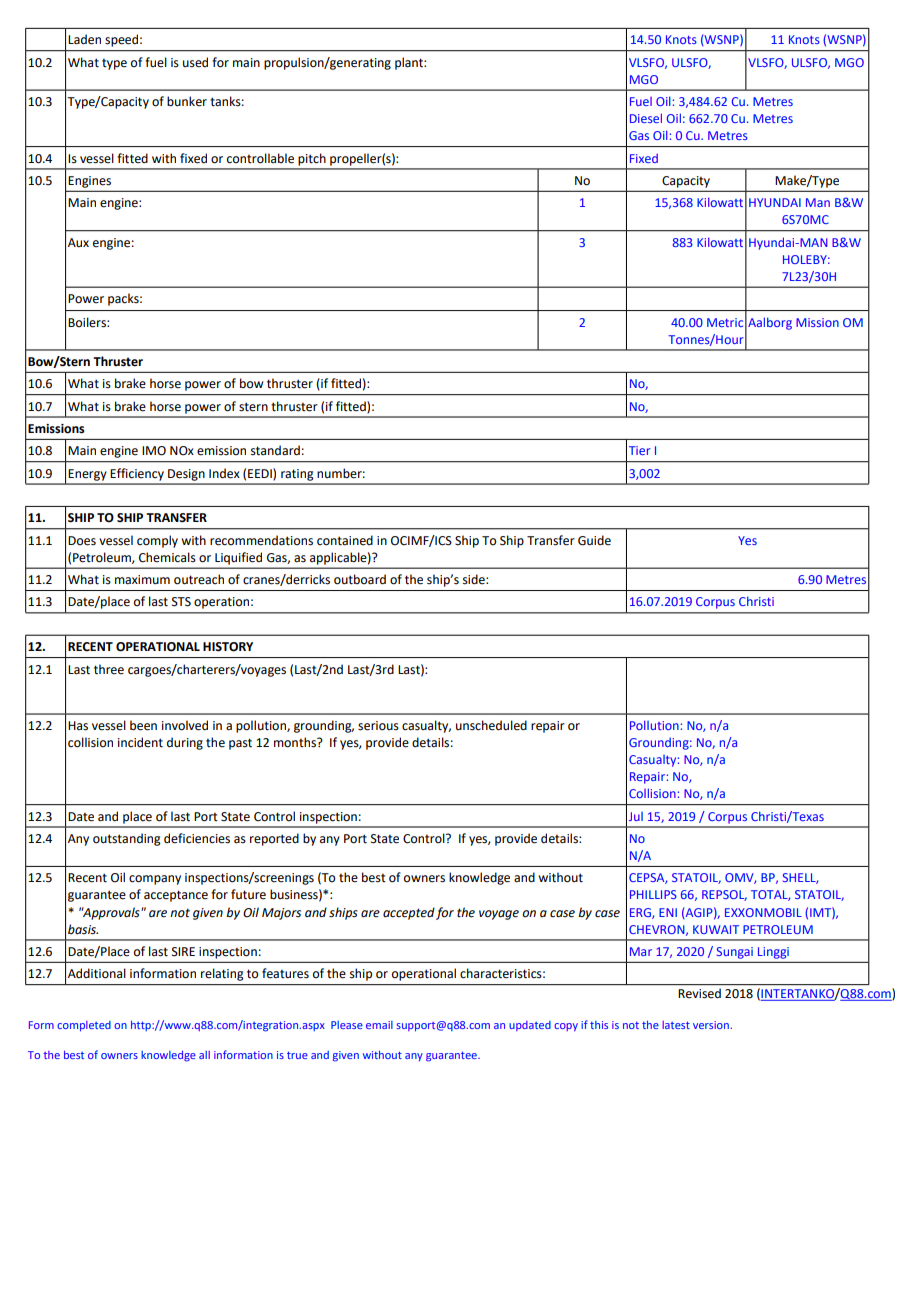 Image resolution: width=924 pixels, height=1308 pixels. What do you see at coordinates (646, 118) in the screenshot?
I see `Diesel` at bounding box center [646, 118].
